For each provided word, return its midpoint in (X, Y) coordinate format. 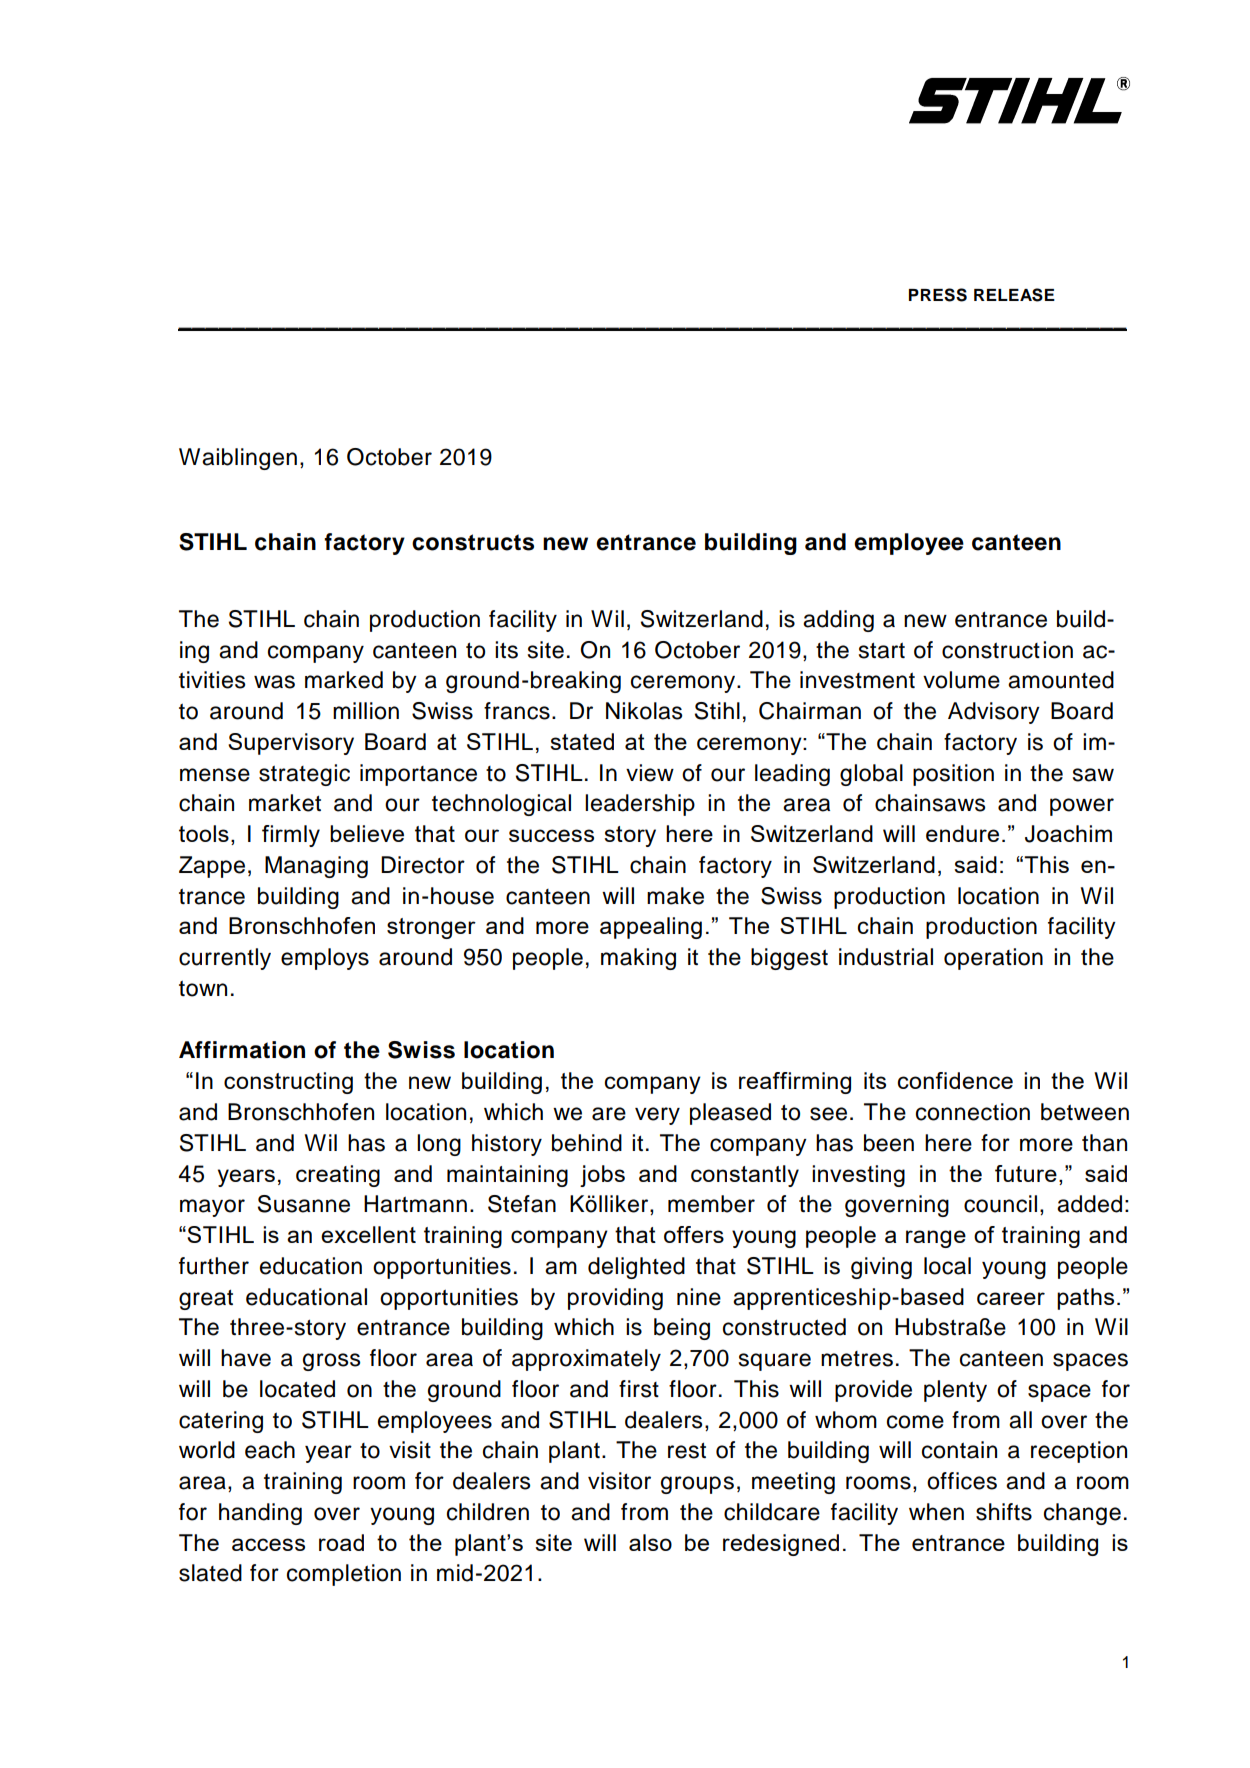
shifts (1004, 1512)
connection (973, 1112)
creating (338, 1176)
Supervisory (291, 744)
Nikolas (644, 711)
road (341, 1542)
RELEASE (1014, 295)
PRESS (938, 295)
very (657, 1116)
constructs (473, 542)
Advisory (994, 713)
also (650, 1542)
